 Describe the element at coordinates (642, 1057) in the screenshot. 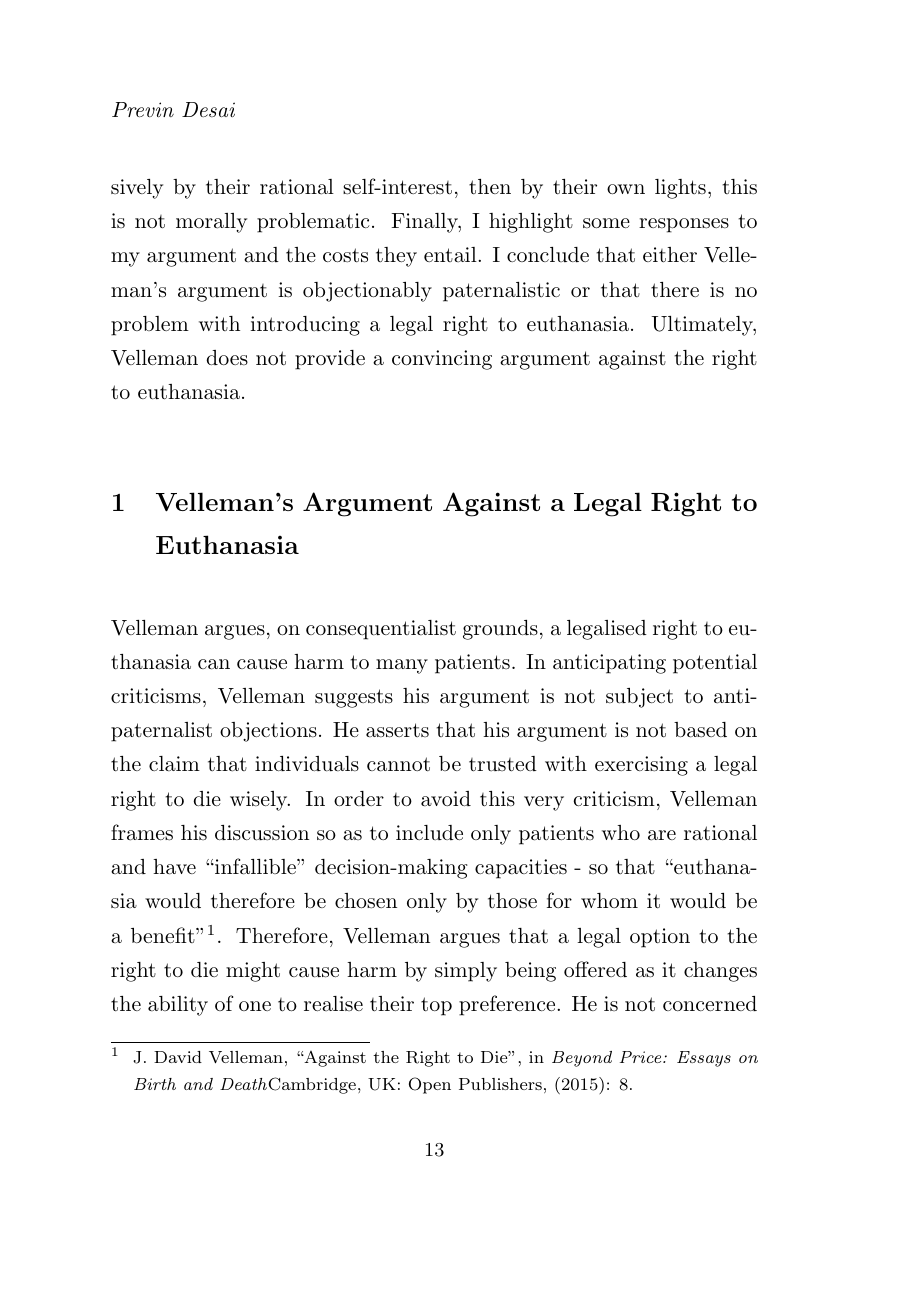

I see `Price` at that location.
